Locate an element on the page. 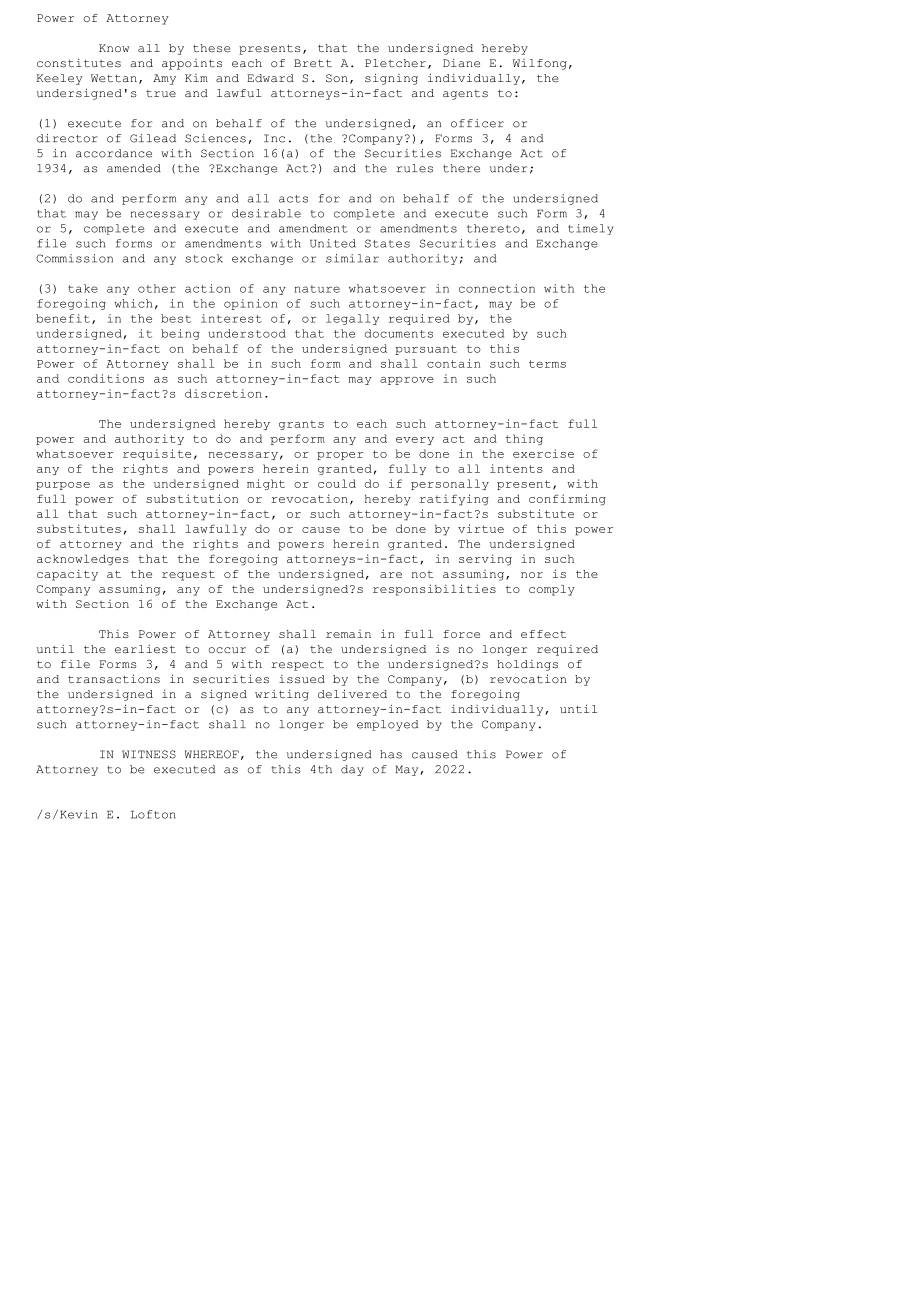 This document has height=1308, width=924. Diane is located at coordinates (461, 63).
